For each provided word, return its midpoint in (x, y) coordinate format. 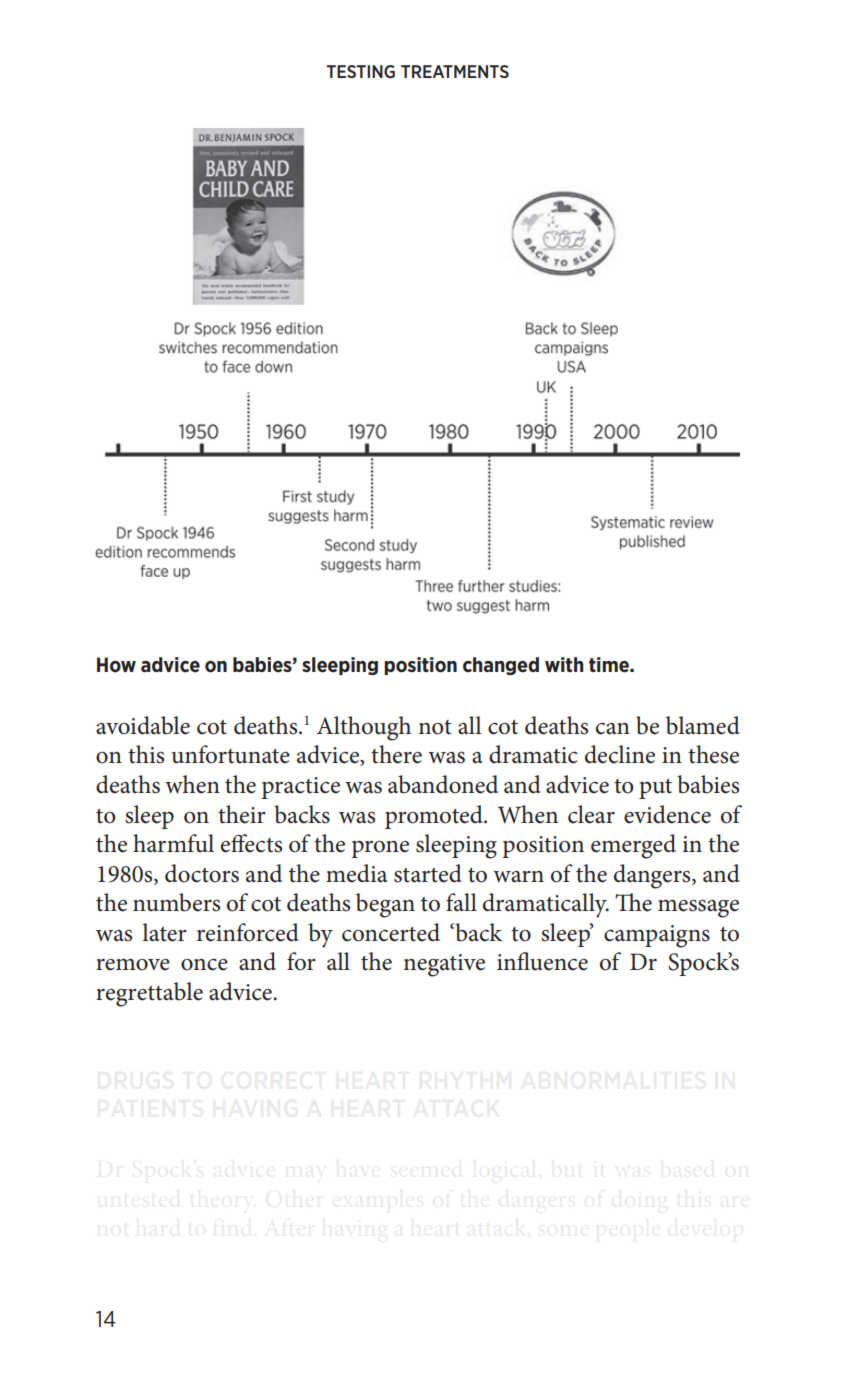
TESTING (361, 71)
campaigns (657, 936)
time (610, 665)
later (164, 932)
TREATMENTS (455, 71)
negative (444, 965)
